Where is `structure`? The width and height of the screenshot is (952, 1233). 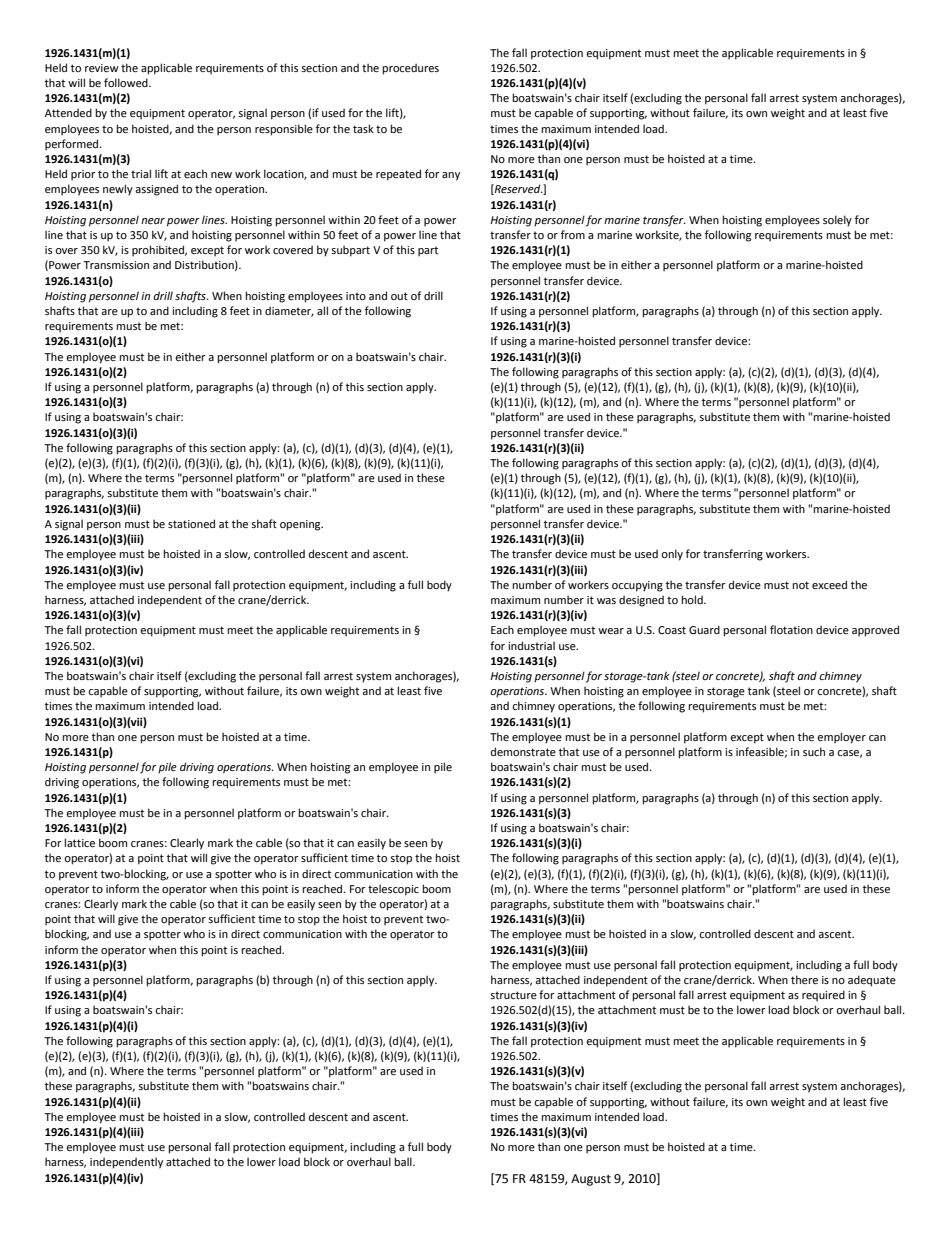
structure is located at coordinates (513, 995).
